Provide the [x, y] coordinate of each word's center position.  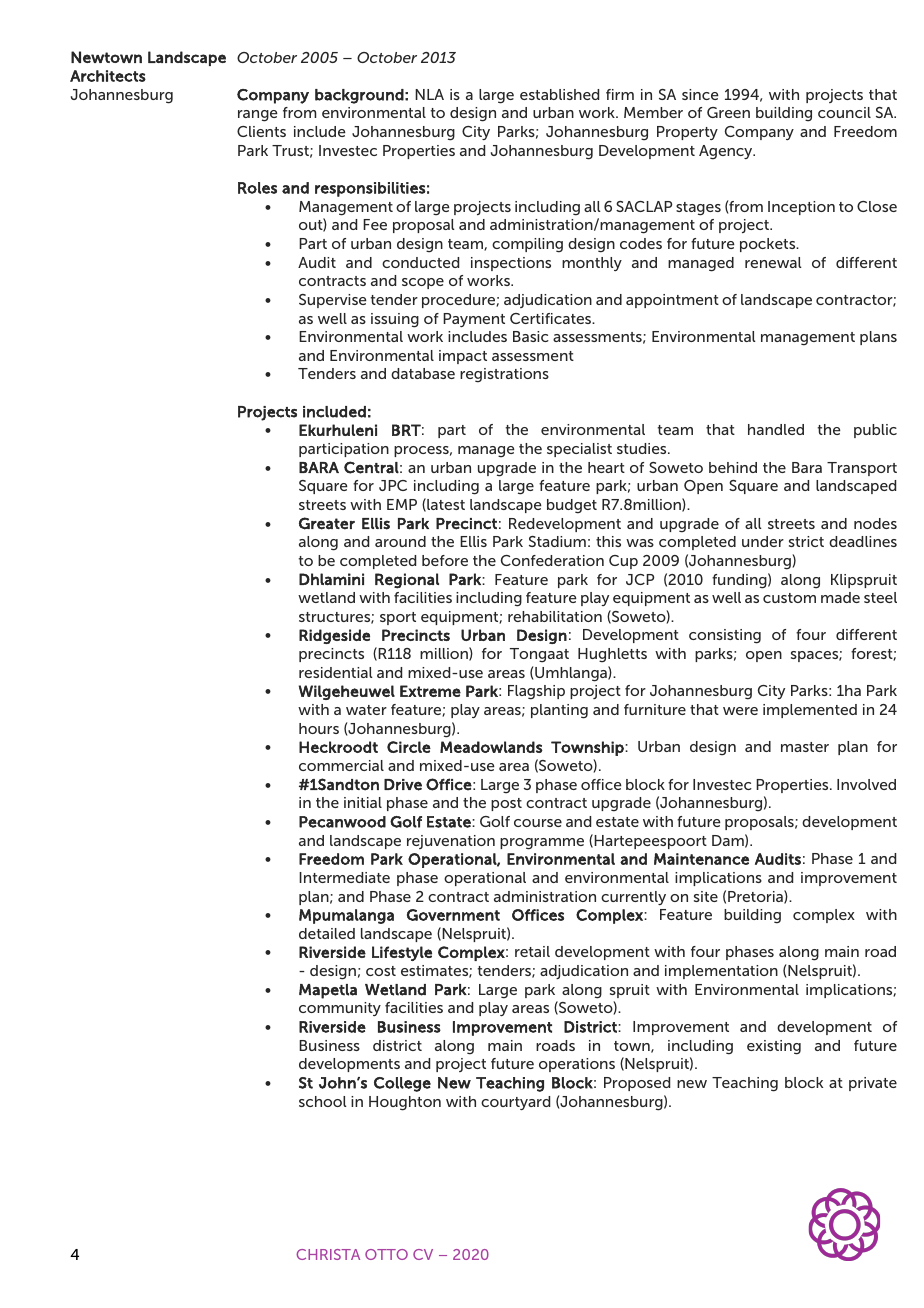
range [258, 116]
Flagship [536, 692]
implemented [810, 711]
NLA [429, 94]
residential [336, 672]
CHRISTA [328, 1254]
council [844, 112]
